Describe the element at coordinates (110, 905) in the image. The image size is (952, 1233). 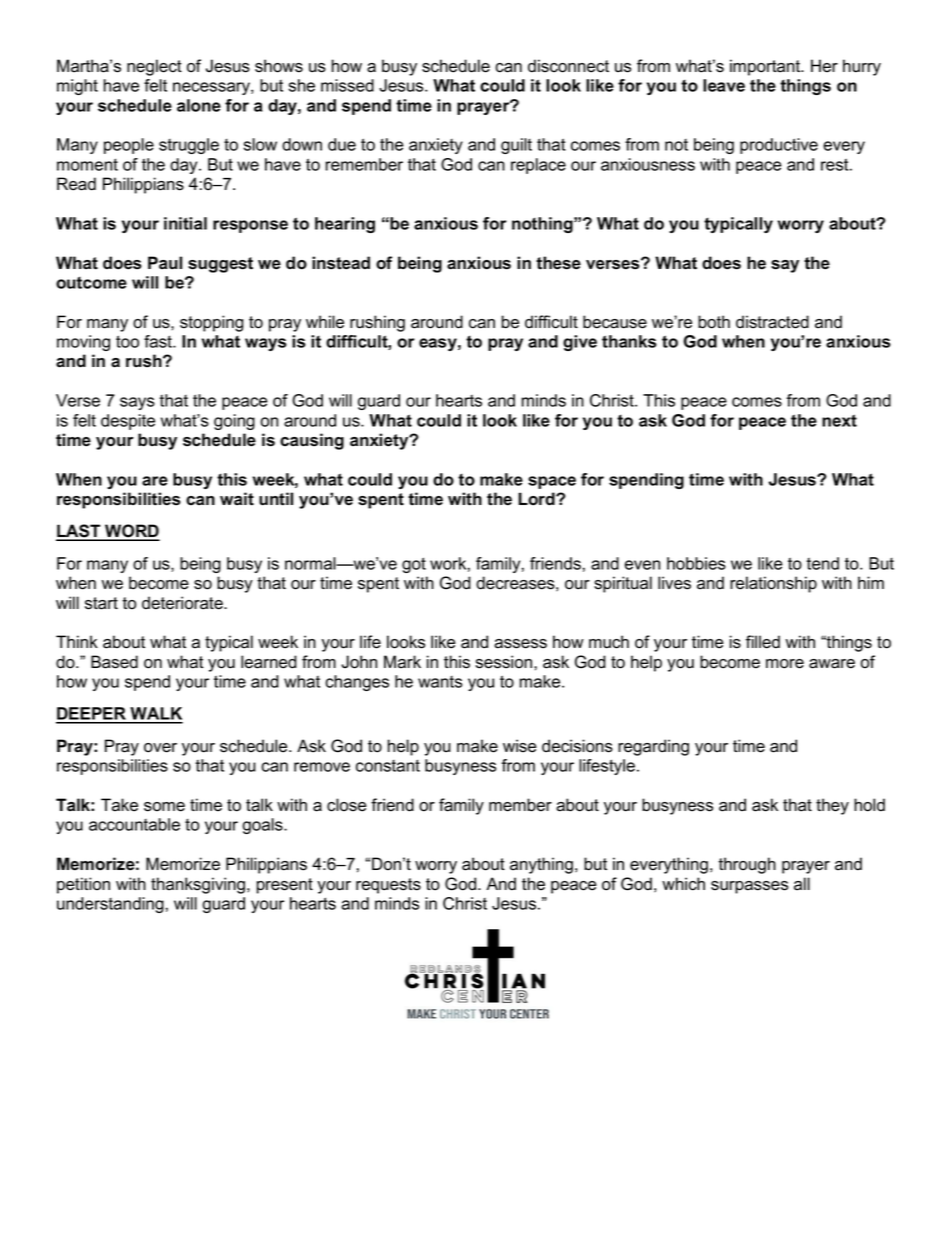
I see `understanding` at that location.
